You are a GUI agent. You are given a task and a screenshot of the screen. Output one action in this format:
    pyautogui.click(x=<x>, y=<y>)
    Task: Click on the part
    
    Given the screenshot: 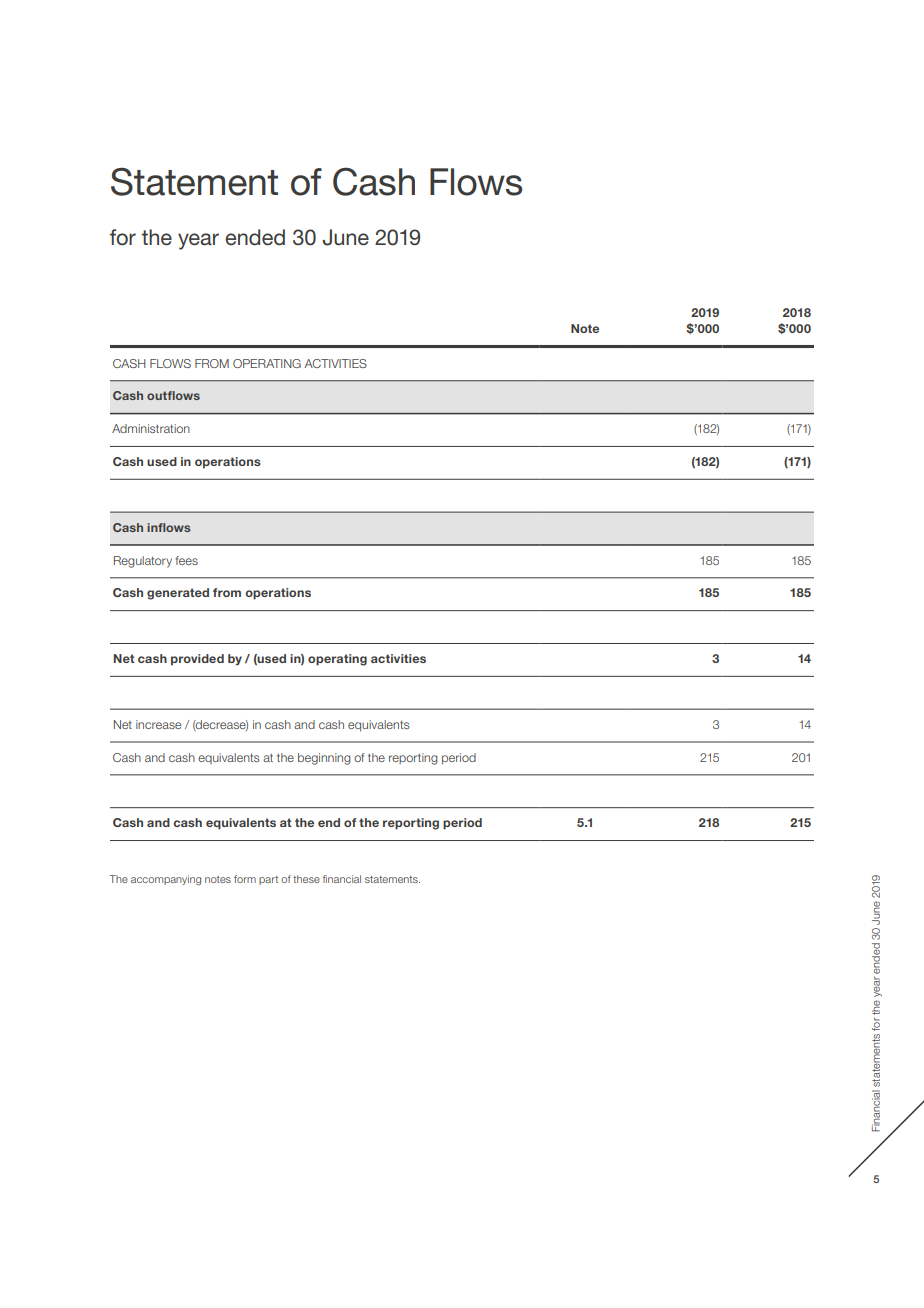 What is the action you would take?
    pyautogui.click(x=268, y=880)
